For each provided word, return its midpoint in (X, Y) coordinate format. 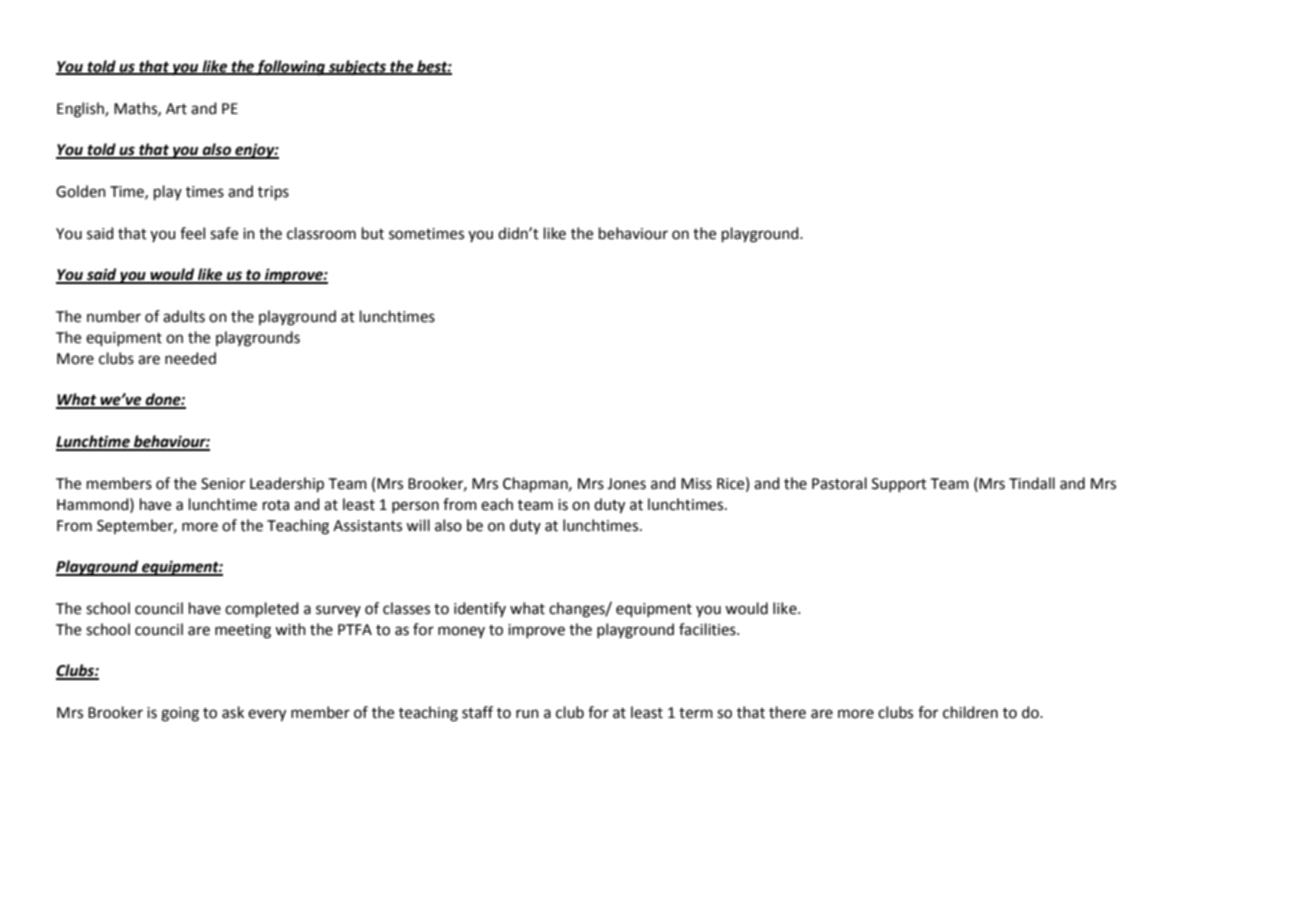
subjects (358, 67)
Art (176, 109)
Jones (626, 484)
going (180, 714)
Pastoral (839, 483)
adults (184, 316)
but (373, 233)
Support (899, 485)
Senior (223, 484)
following (291, 68)
